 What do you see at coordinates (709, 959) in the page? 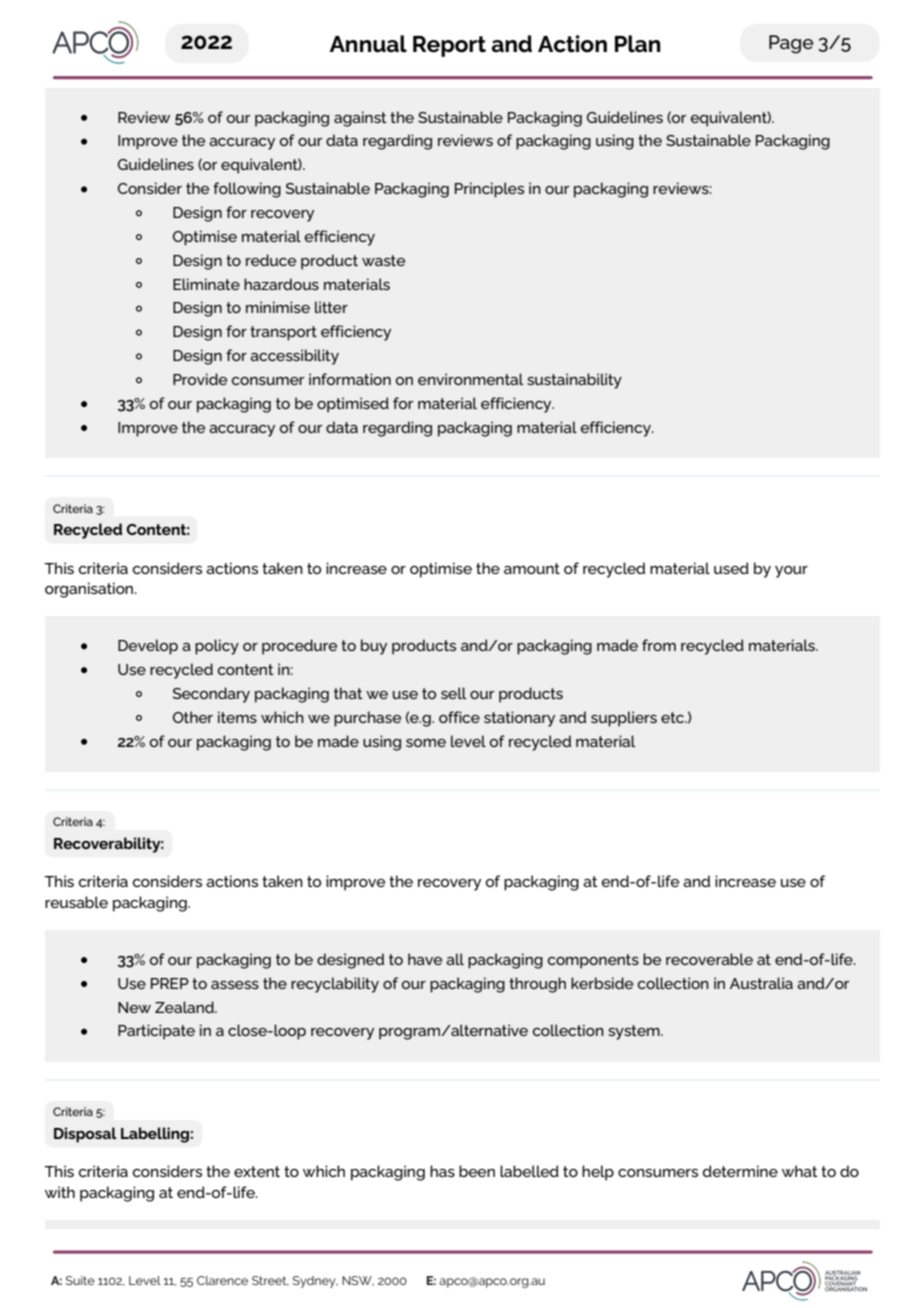
I see `recoverable` at bounding box center [709, 959].
